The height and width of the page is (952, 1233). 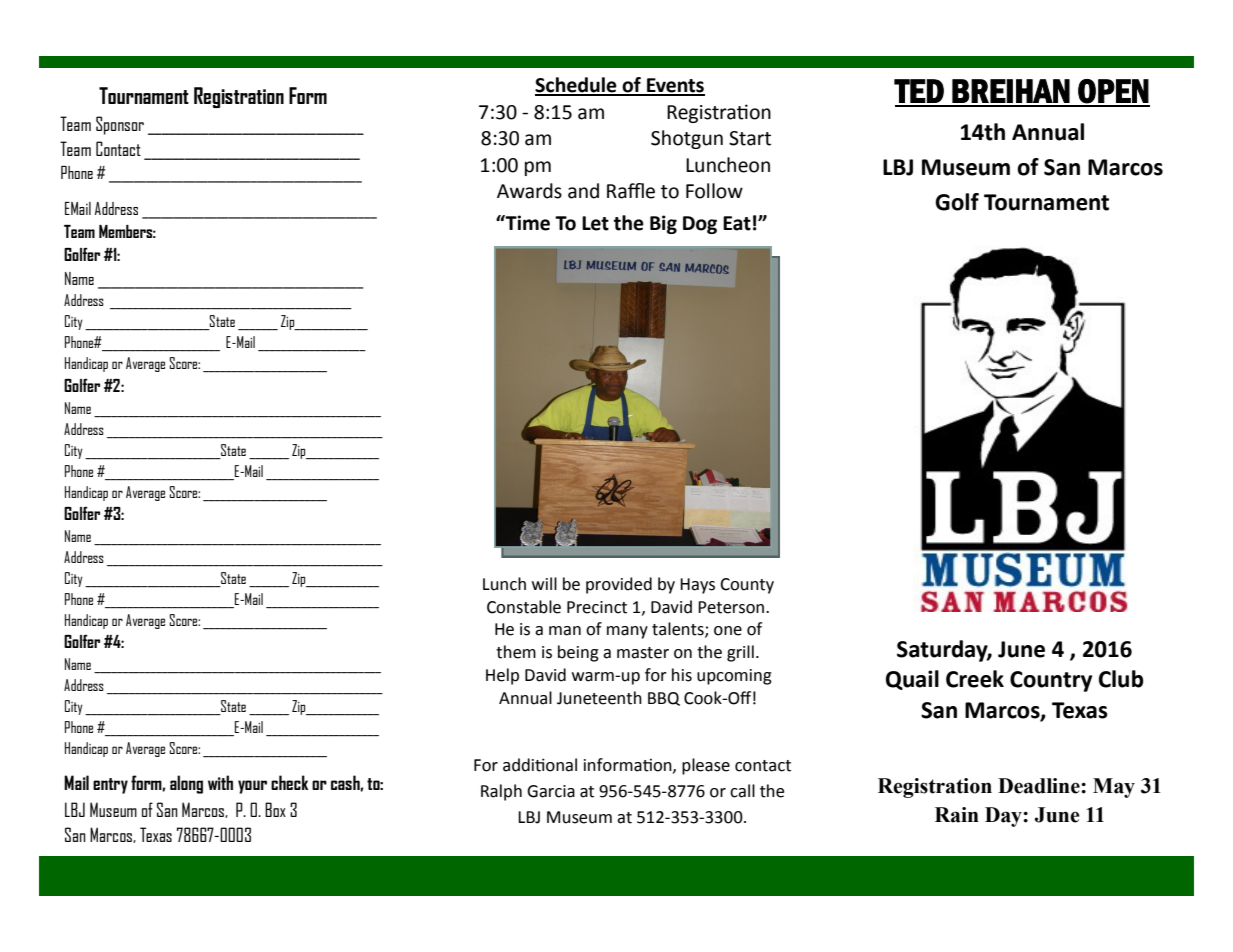 What do you see at coordinates (577, 86) in the page?
I see `Schedule` at bounding box center [577, 86].
